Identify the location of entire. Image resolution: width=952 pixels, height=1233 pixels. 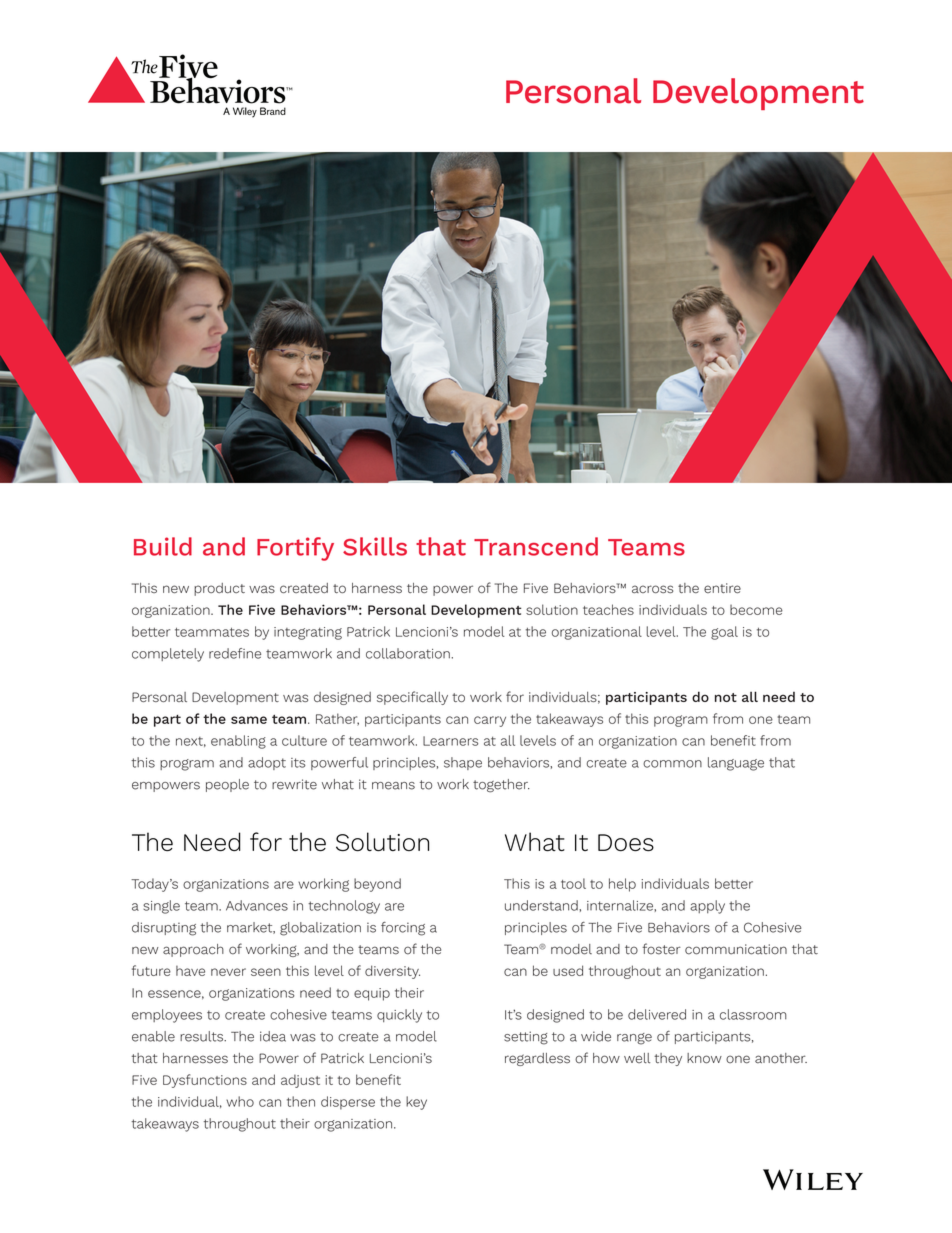
(722, 588).
